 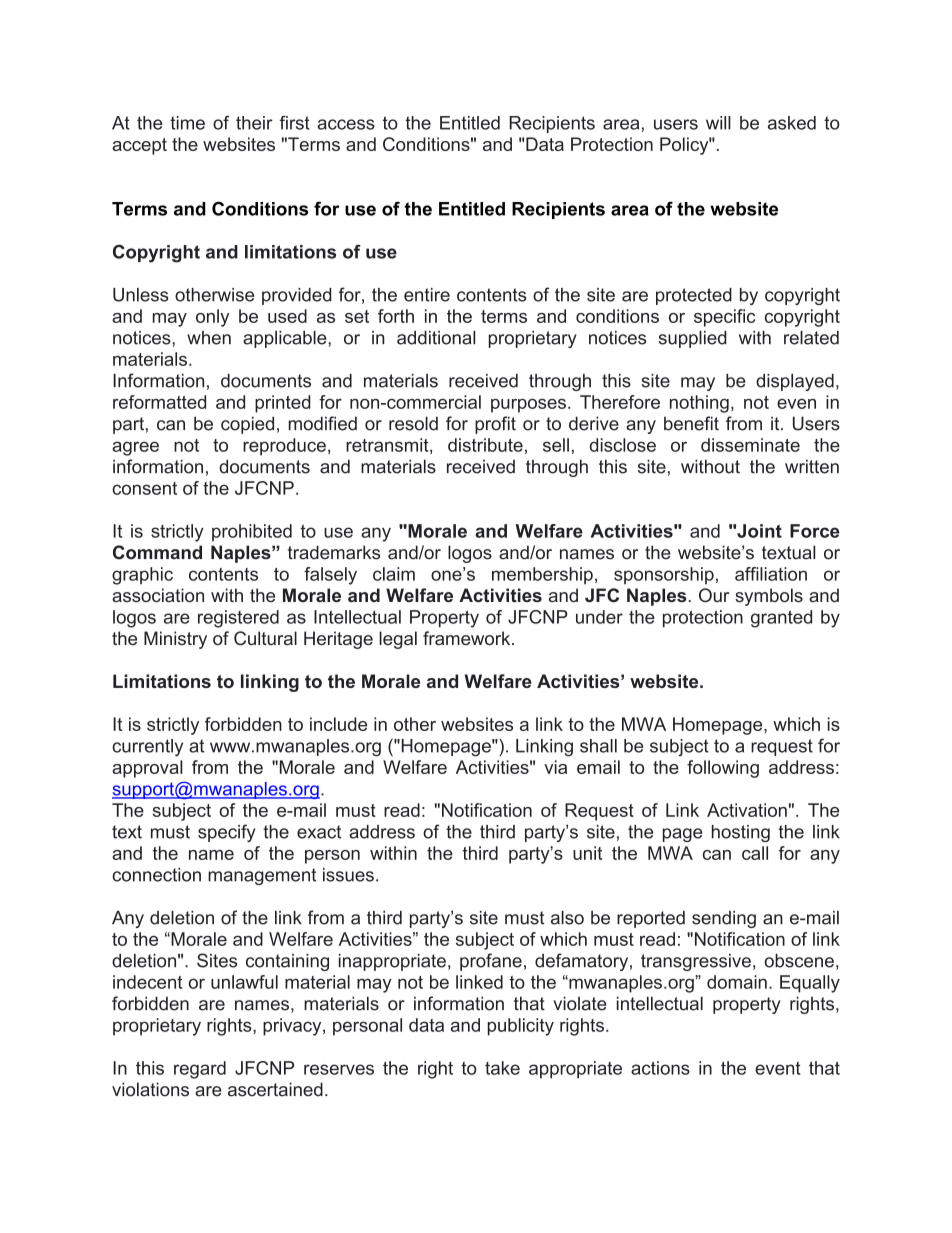 What do you see at coordinates (718, 123) in the page?
I see `will` at bounding box center [718, 123].
